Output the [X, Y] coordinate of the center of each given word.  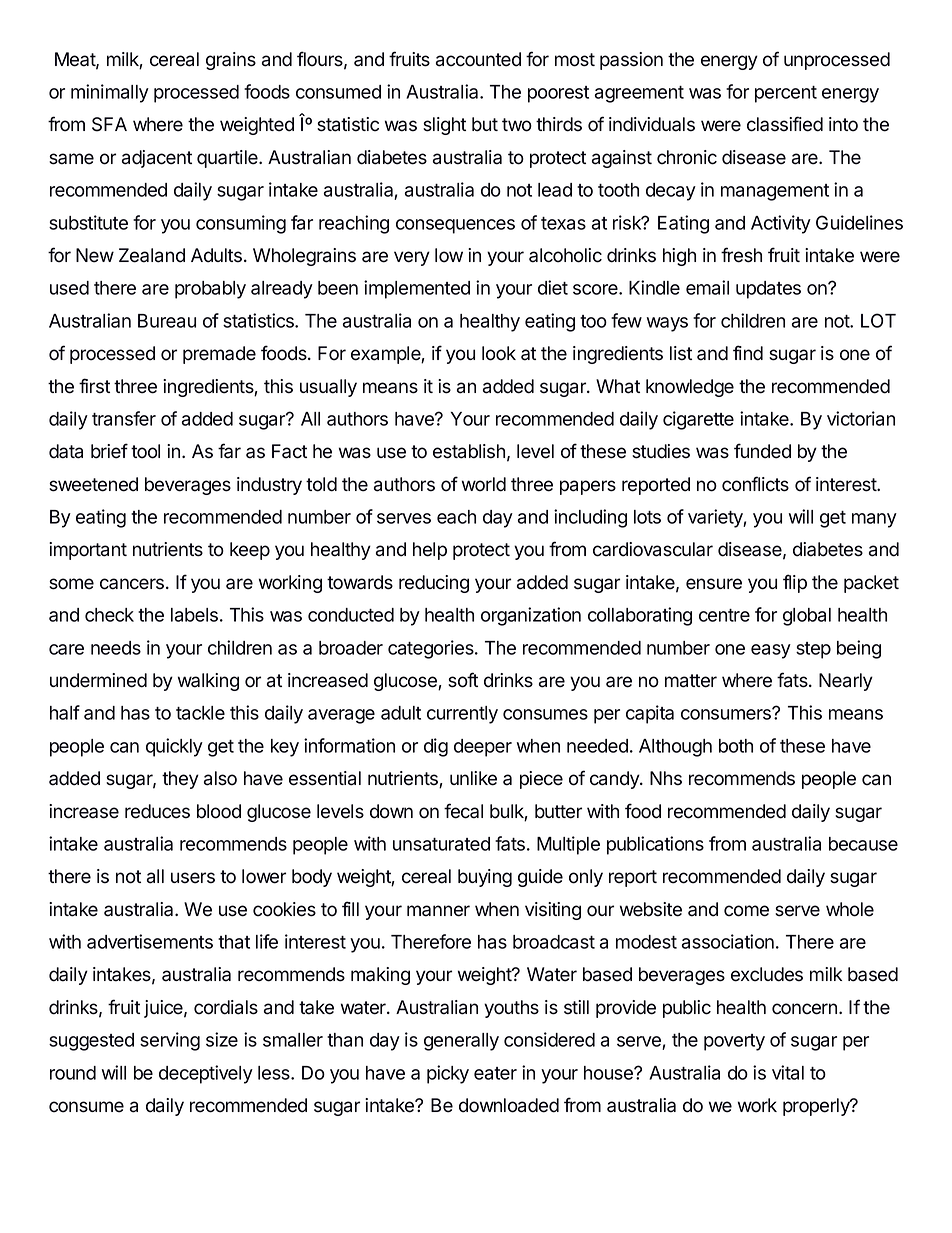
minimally [110, 93]
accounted [478, 59]
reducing [434, 584]
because [863, 844]
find [748, 353]
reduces [157, 811]
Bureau [167, 321]
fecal [463, 811]
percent [786, 94]
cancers [132, 584]
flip [795, 583]
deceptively [206, 1074]
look [499, 353]
